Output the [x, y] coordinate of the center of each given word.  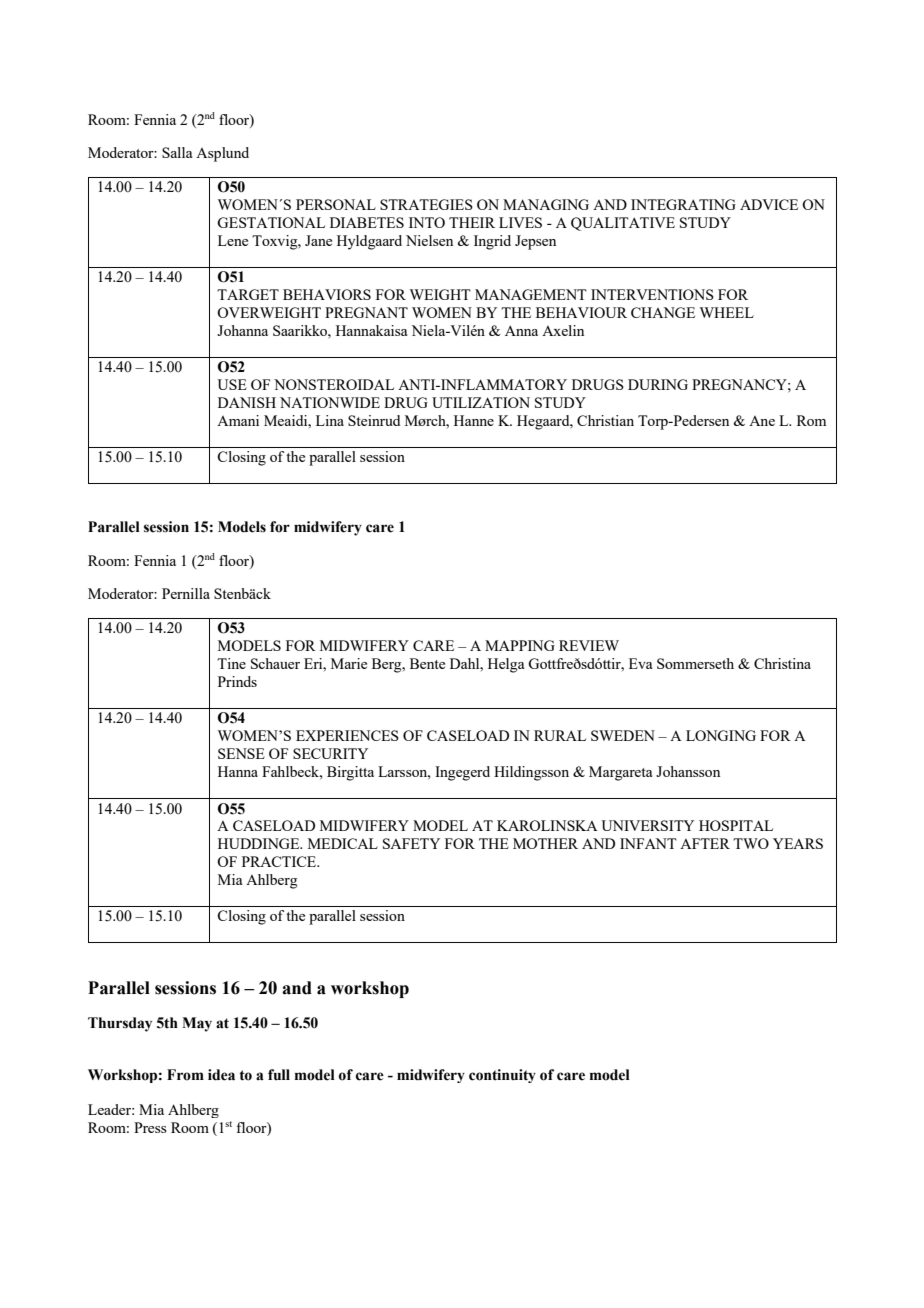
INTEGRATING [683, 204]
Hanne [474, 420]
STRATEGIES [426, 204]
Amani [238, 420]
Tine [231, 663]
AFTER [705, 843]
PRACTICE [280, 861]
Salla [177, 152]
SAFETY [411, 843]
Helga [506, 665]
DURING [658, 384]
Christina [782, 663]
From [185, 1075]
